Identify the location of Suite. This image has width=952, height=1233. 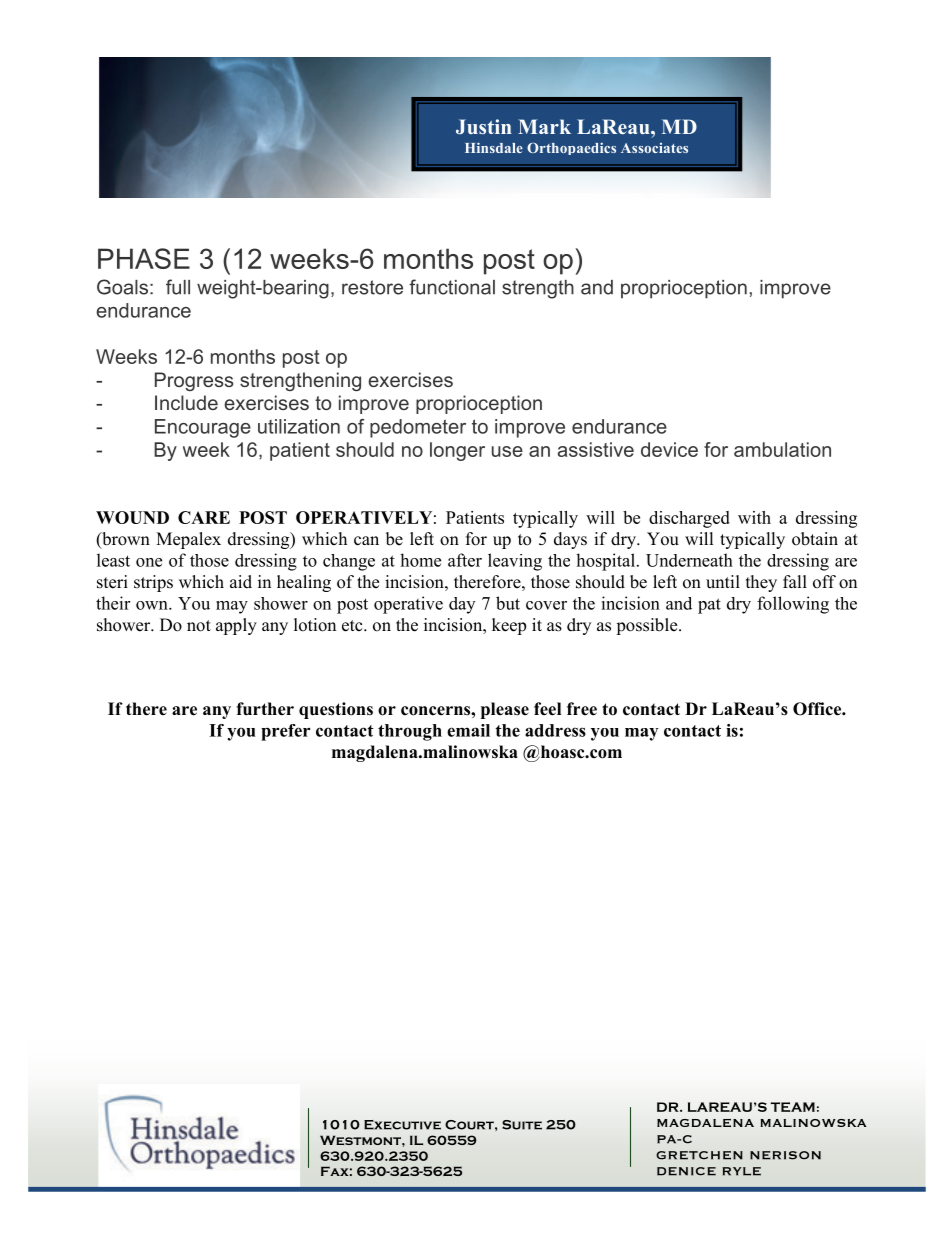
(522, 1125).
